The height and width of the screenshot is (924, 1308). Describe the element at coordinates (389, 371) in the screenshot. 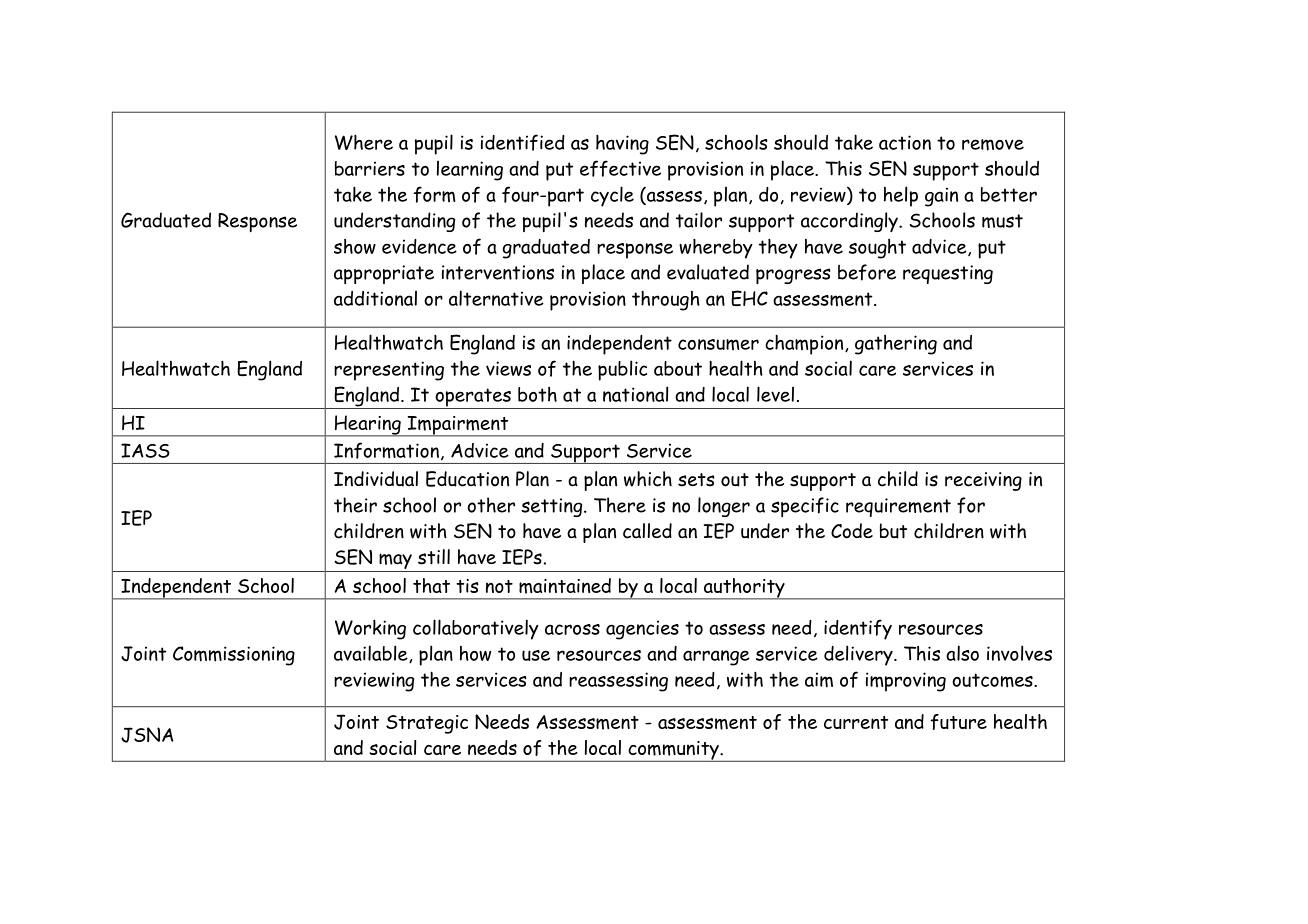

I see `representing` at that location.
